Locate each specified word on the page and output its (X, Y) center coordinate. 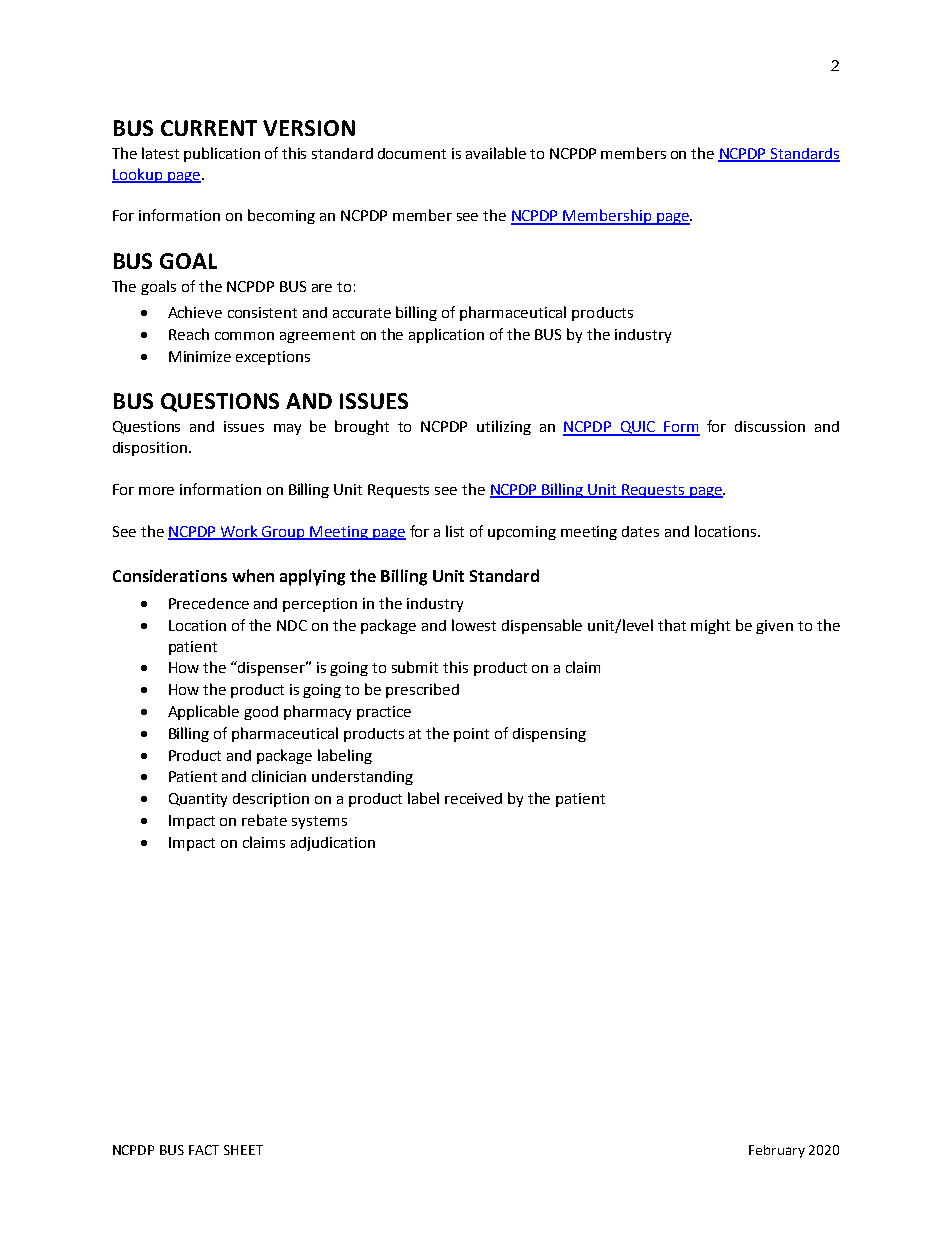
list (455, 531)
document (412, 153)
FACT (204, 1150)
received (473, 798)
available (496, 153)
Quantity (198, 800)
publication (222, 154)
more (156, 491)
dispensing (549, 735)
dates (640, 531)
